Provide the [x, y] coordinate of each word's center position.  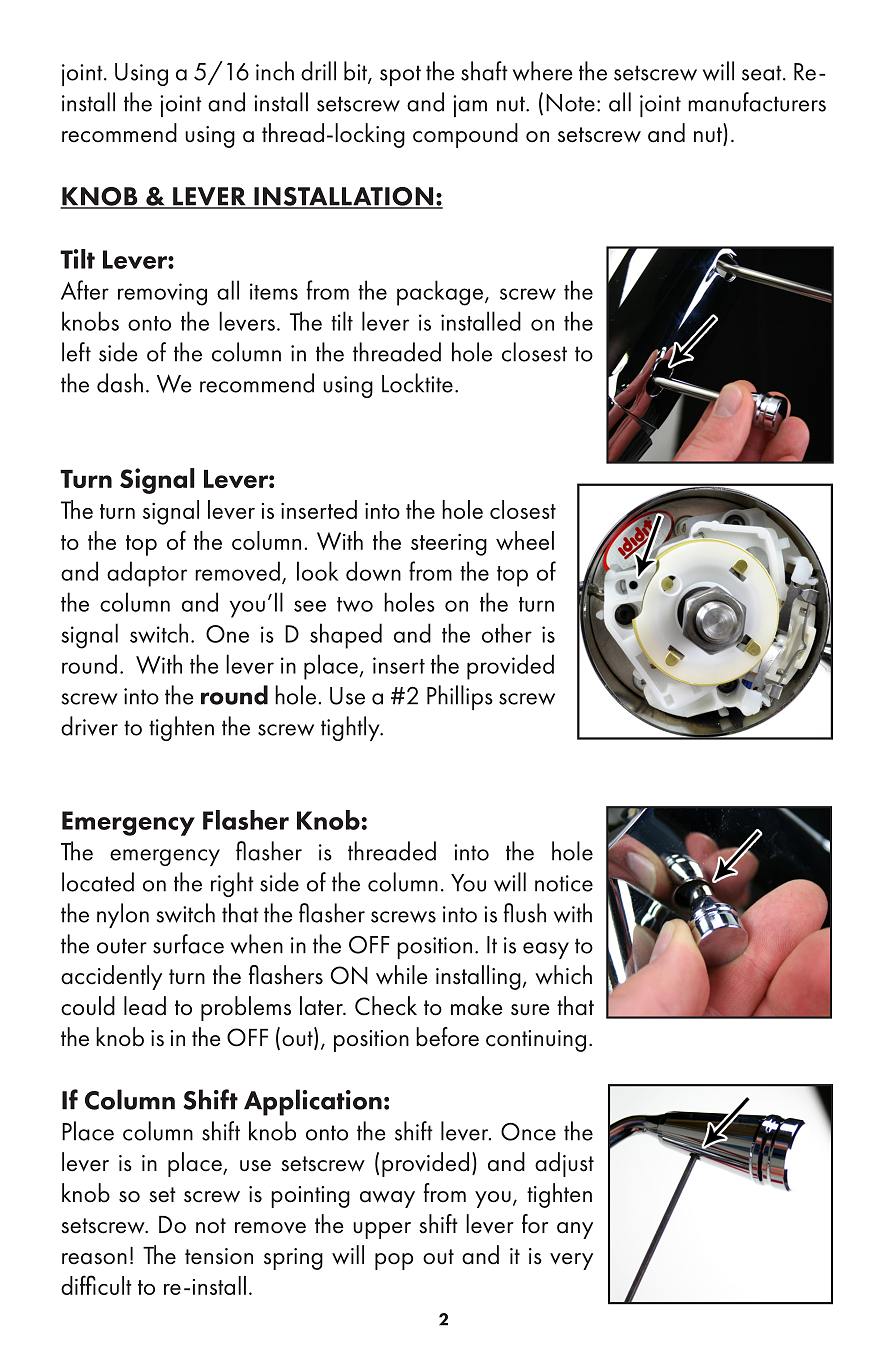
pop [394, 1261]
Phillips [460, 697]
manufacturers [757, 102]
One [227, 634]
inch [275, 71]
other [507, 633]
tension [219, 1256]
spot [400, 75]
